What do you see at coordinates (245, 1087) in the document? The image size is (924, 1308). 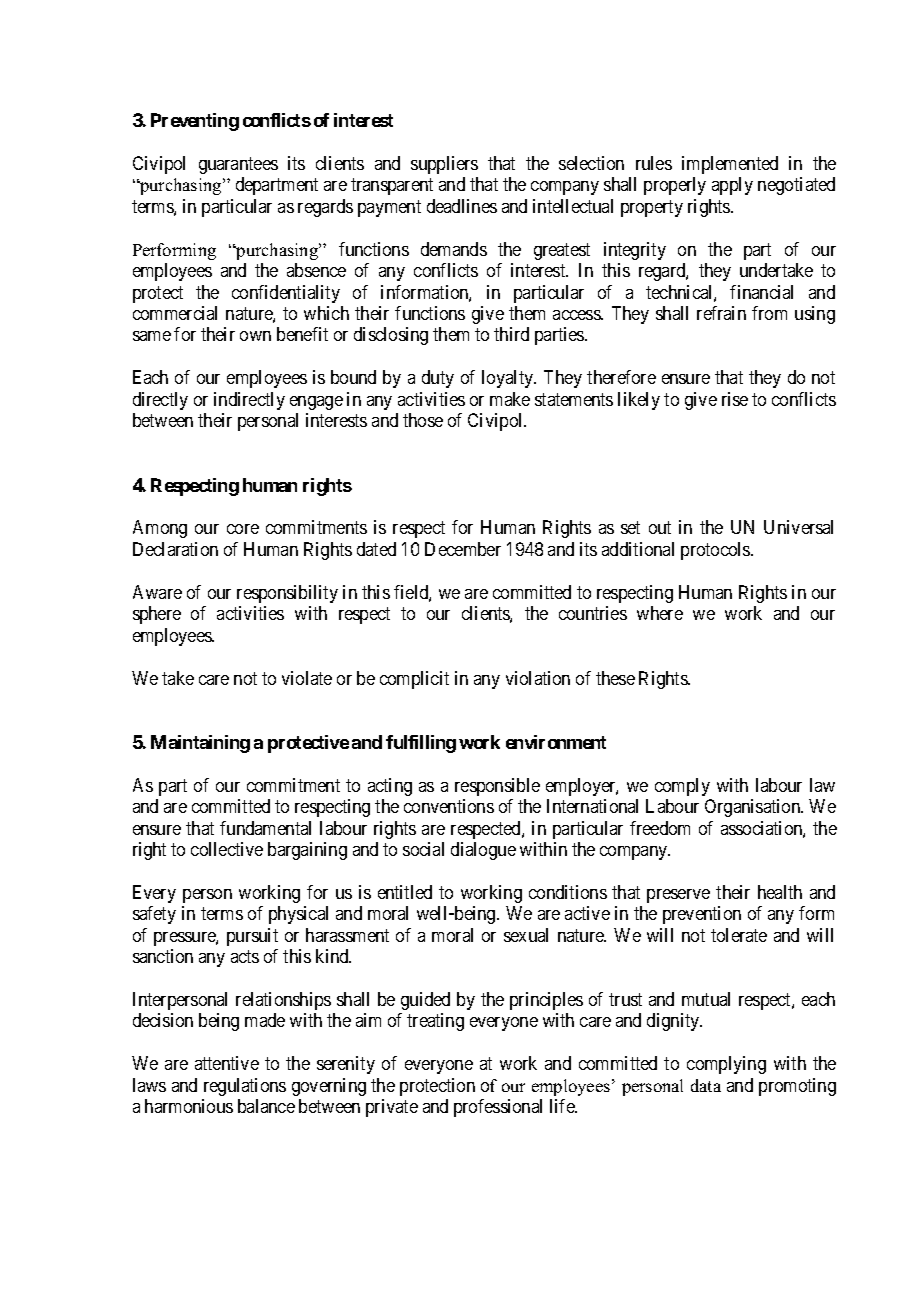 I see `regulations` at bounding box center [245, 1087].
